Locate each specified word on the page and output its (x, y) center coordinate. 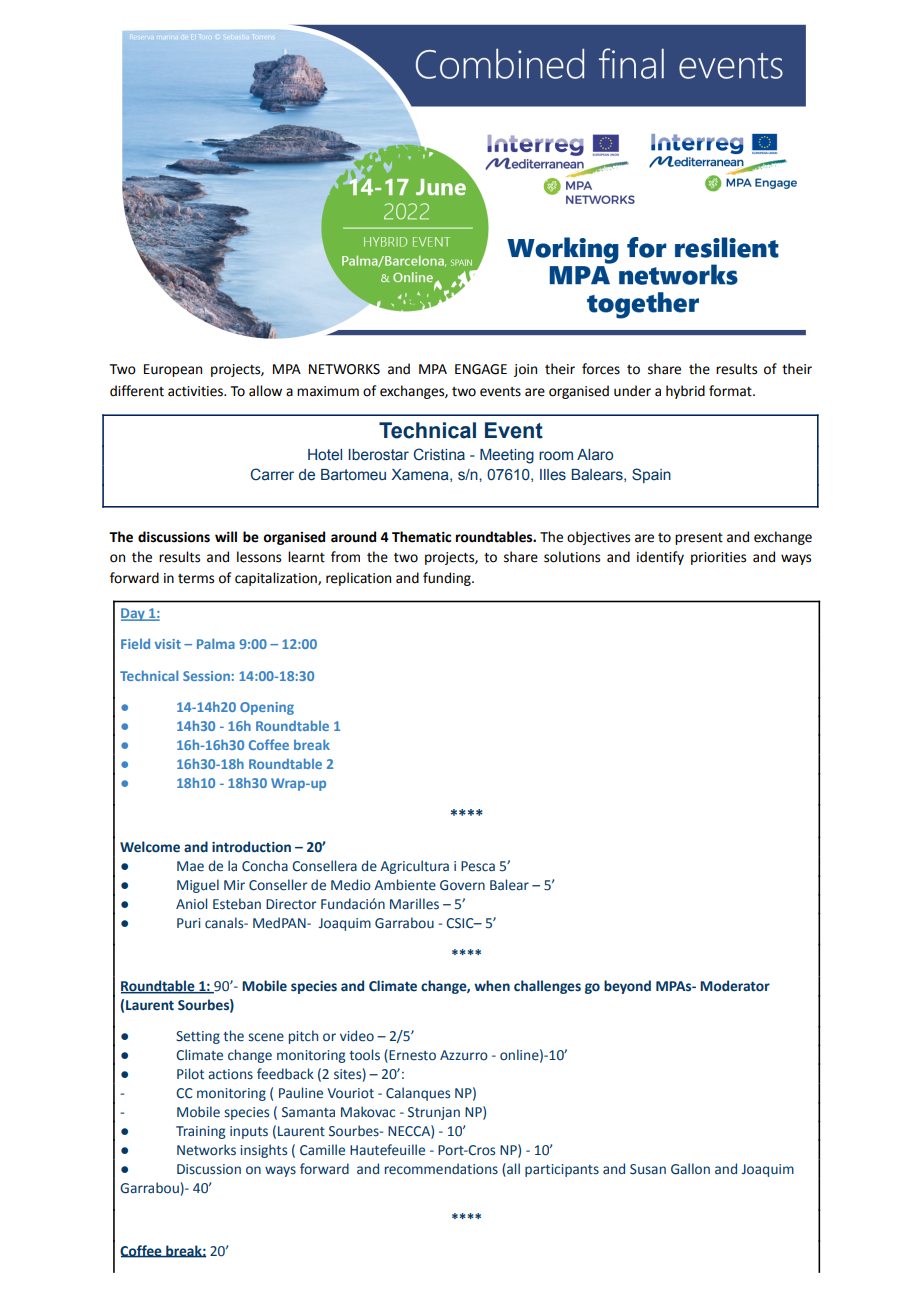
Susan (648, 1169)
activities (196, 391)
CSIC (461, 923)
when (492, 986)
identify (660, 558)
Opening (267, 708)
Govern (462, 885)
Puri (189, 923)
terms (196, 579)
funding (448, 579)
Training (200, 1132)
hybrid (685, 392)
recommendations (441, 1169)
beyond (627, 987)
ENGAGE (481, 369)
